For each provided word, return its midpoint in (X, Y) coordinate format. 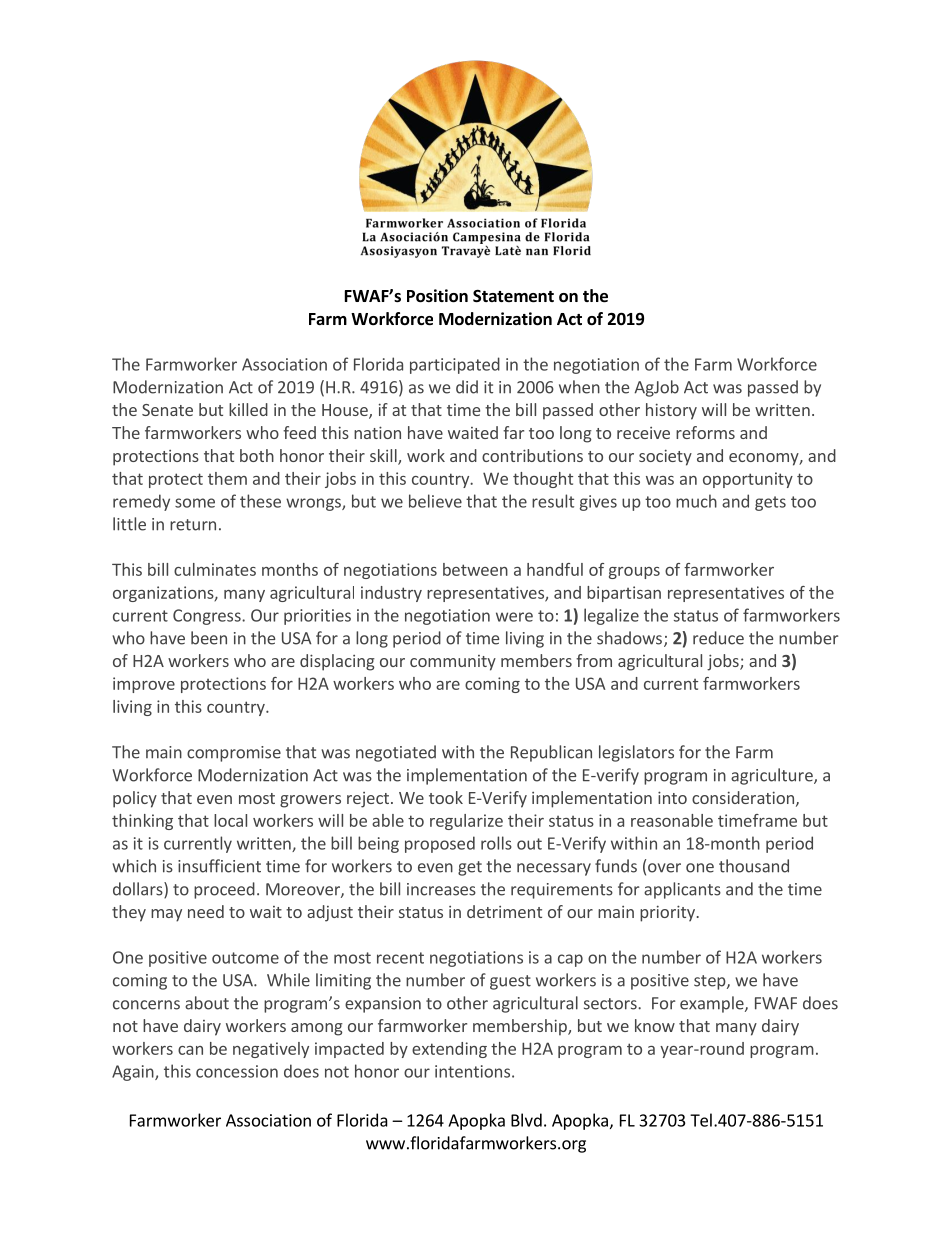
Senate (167, 410)
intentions (472, 1071)
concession (237, 1071)
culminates (215, 569)
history (671, 411)
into (672, 797)
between (475, 569)
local (230, 820)
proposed (440, 844)
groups (634, 573)
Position (437, 296)
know (655, 1025)
